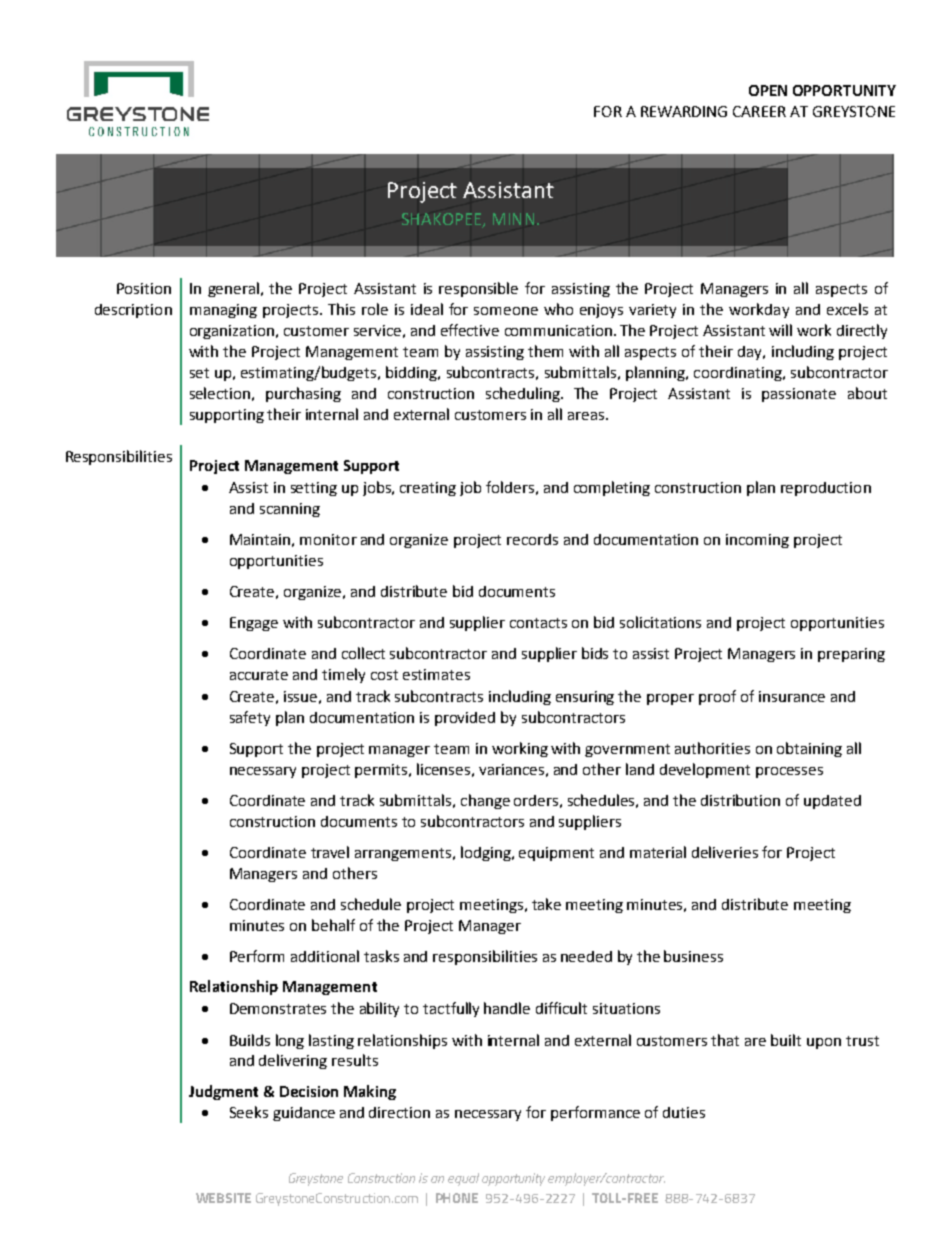  What do you see at coordinates (799, 395) in the image?
I see `passionate` at bounding box center [799, 395].
